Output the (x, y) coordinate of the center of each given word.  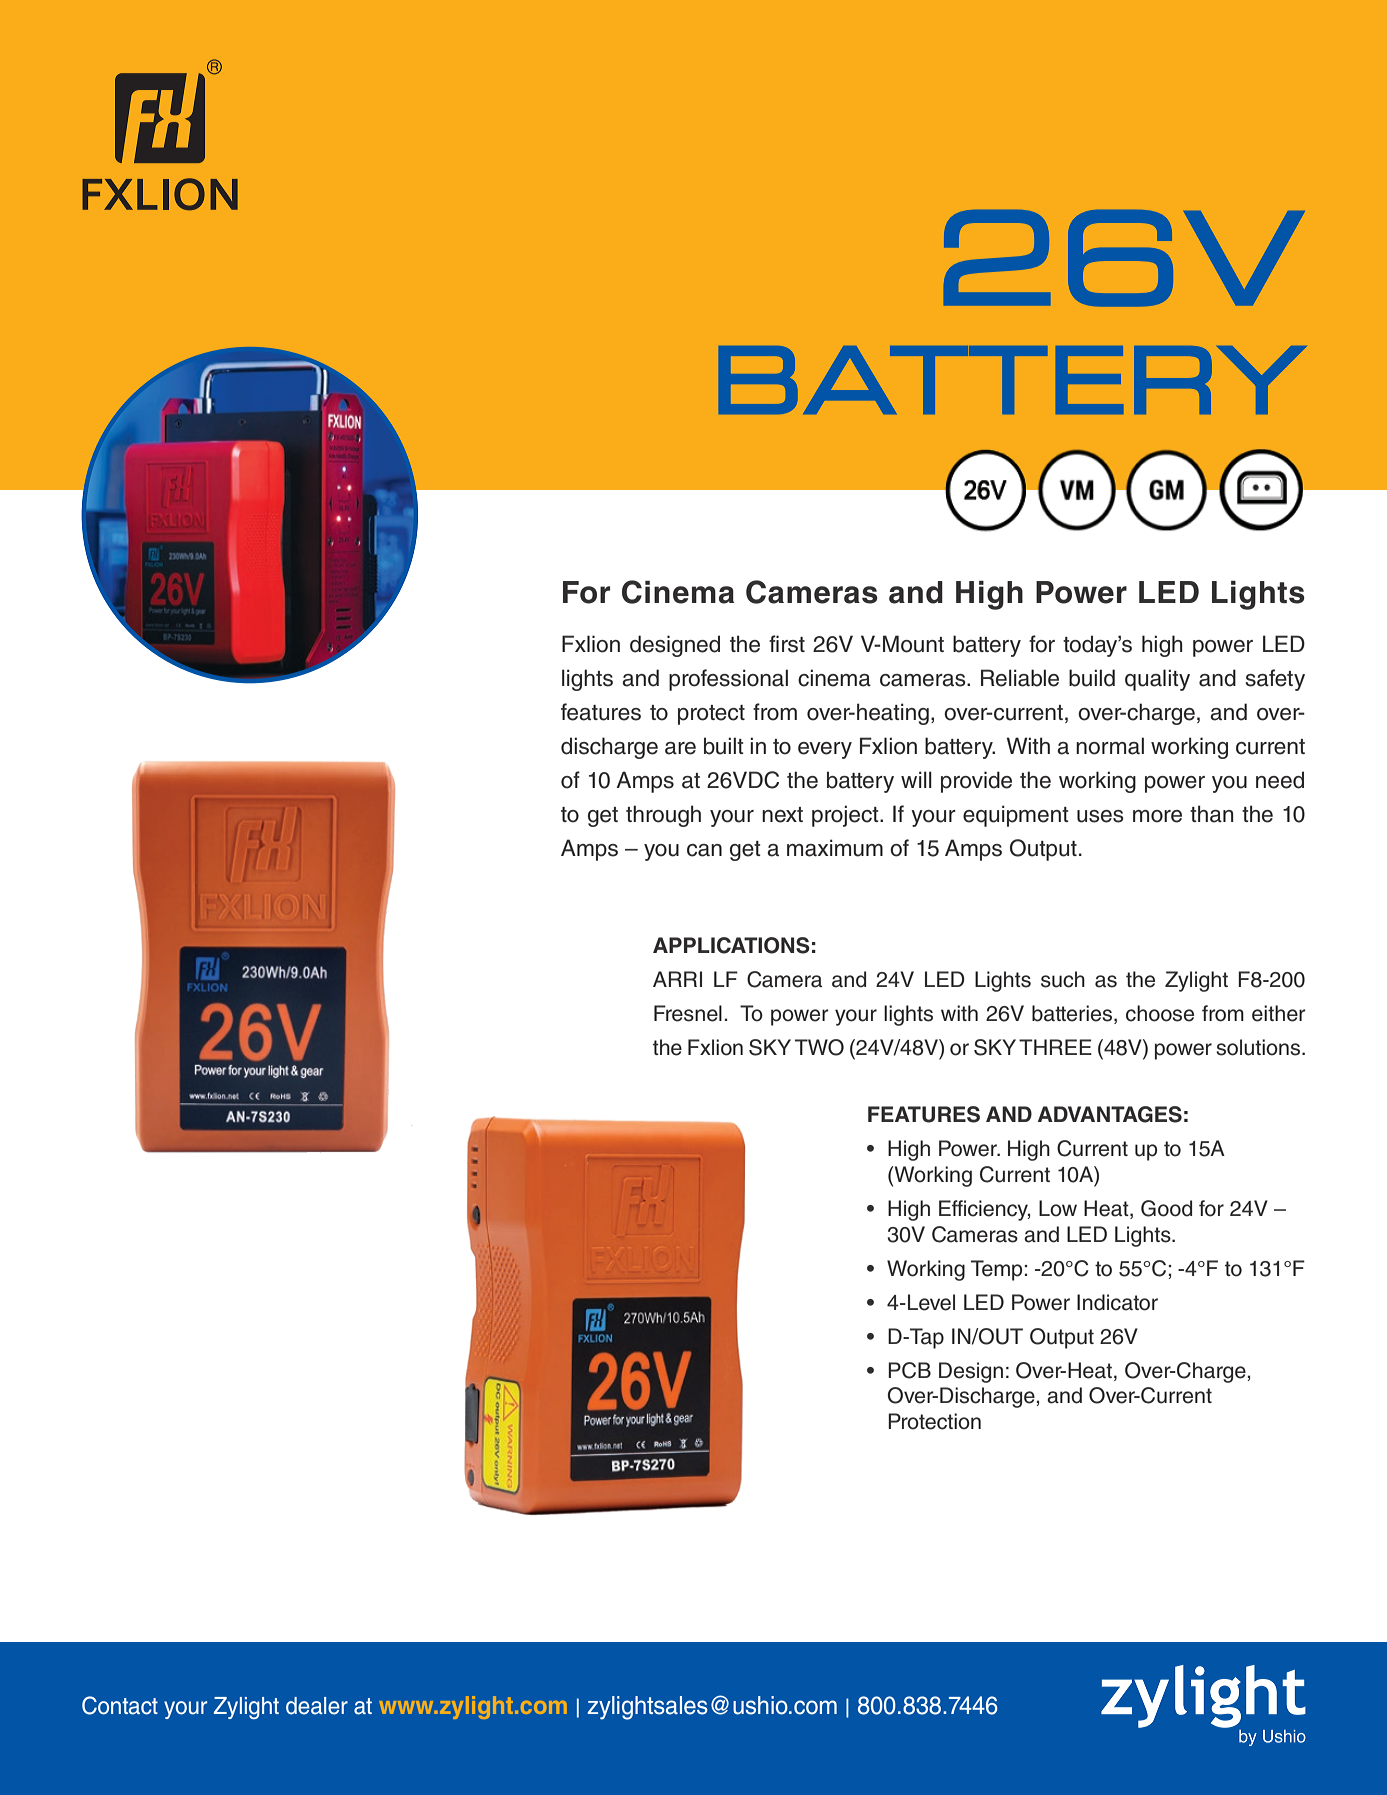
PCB (909, 1370)
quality (1157, 680)
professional (728, 680)
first (787, 644)
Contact (120, 1705)
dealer (317, 1706)
